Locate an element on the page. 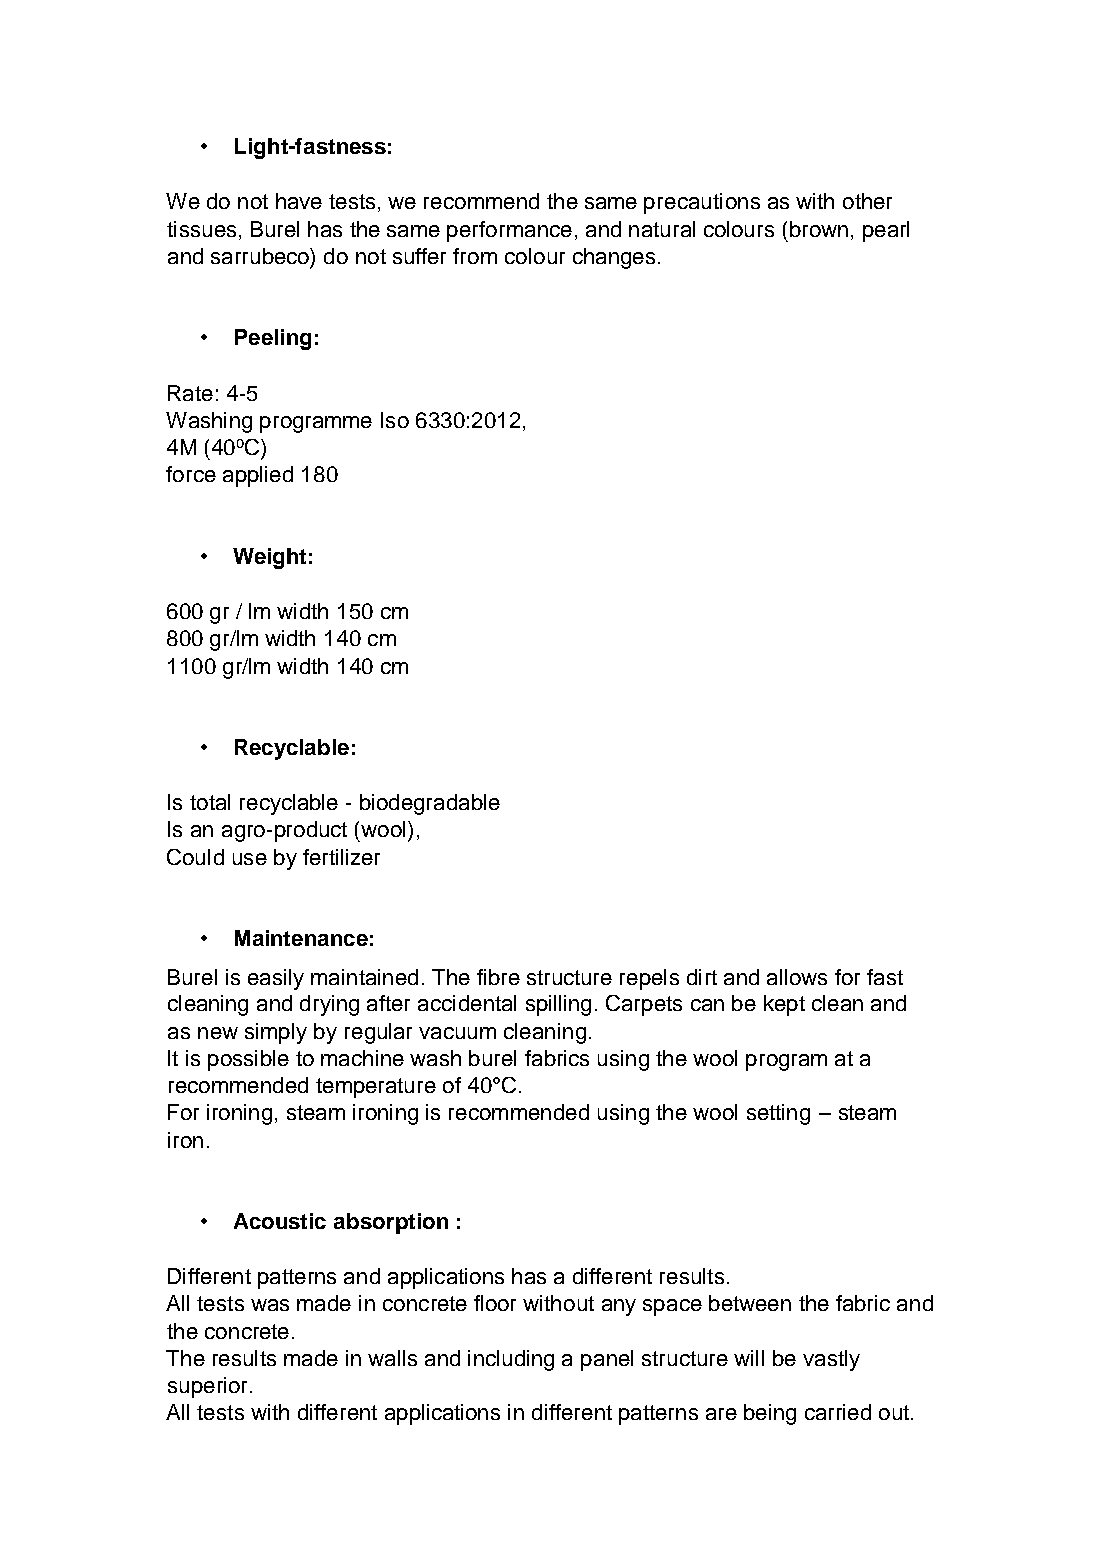  vastly is located at coordinates (831, 1360).
